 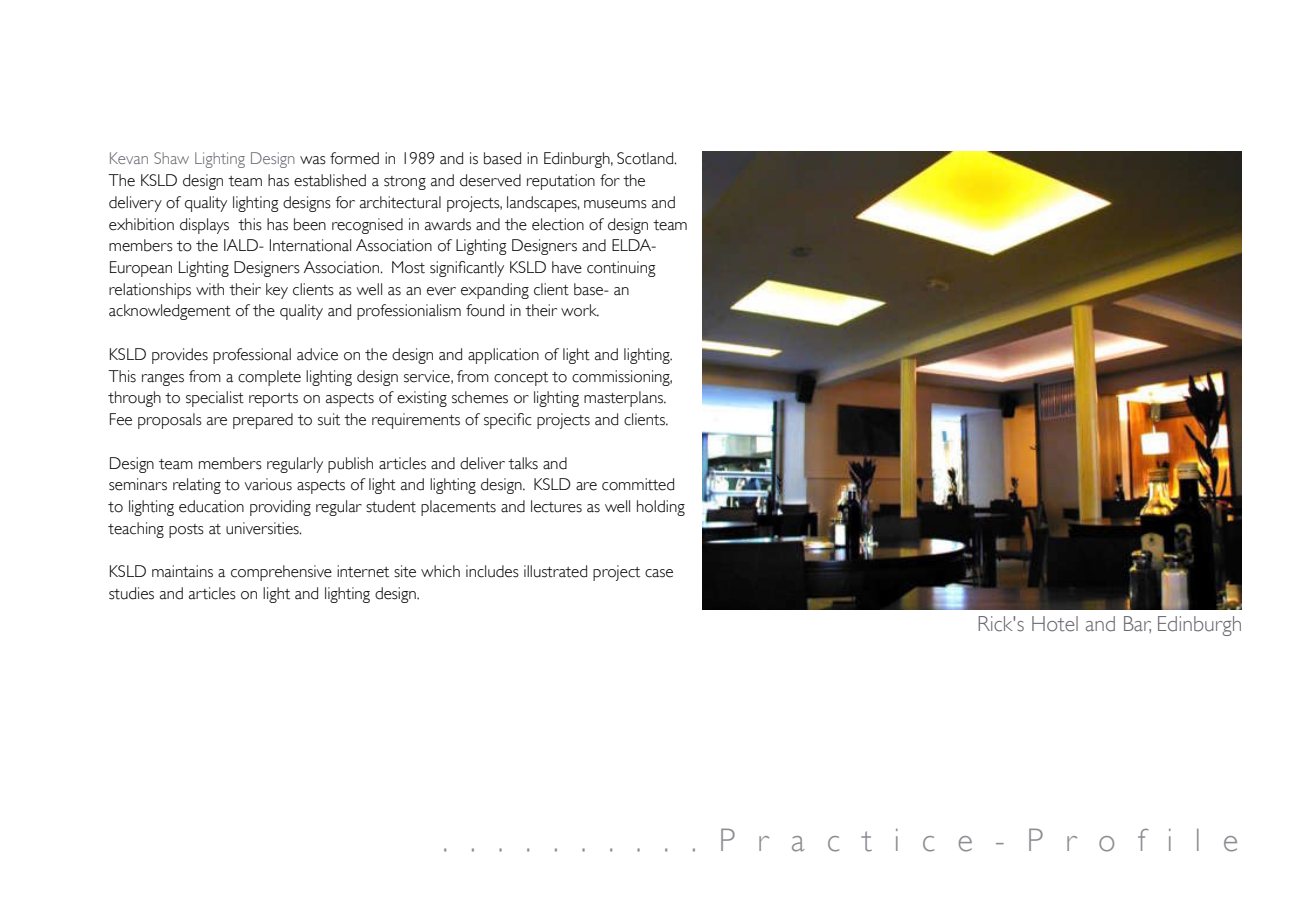 What do you see at coordinates (313, 160) in the image?
I see `was` at bounding box center [313, 160].
